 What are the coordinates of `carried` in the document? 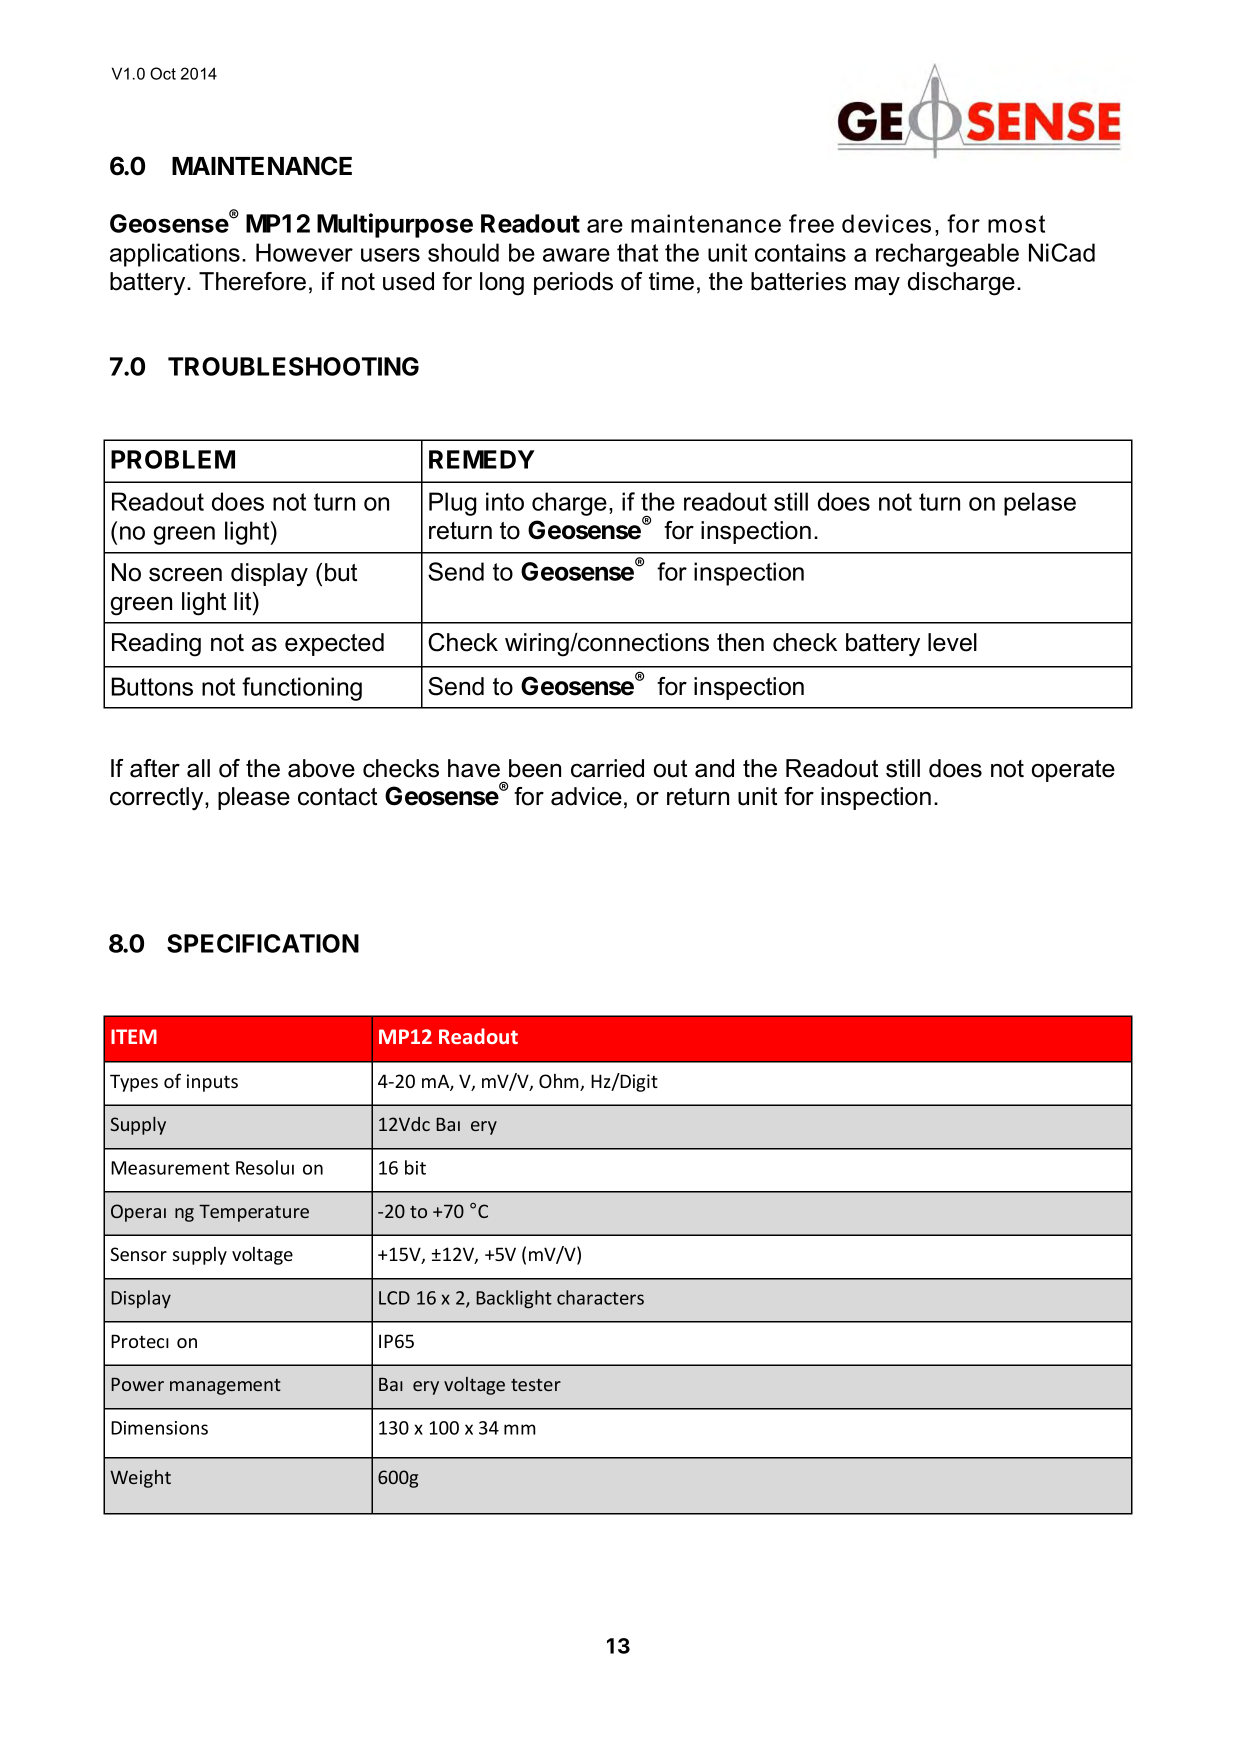 It's located at (607, 768).
